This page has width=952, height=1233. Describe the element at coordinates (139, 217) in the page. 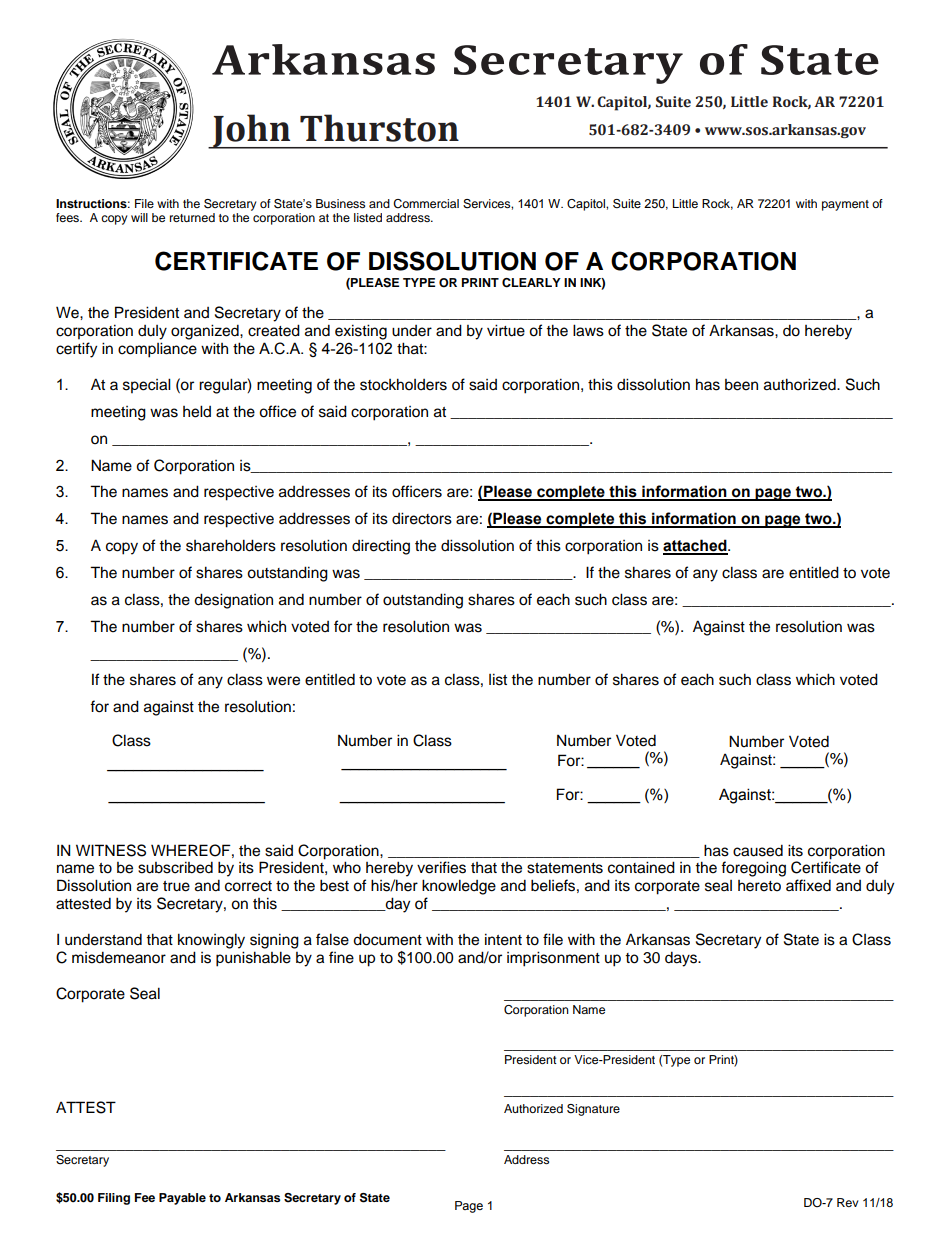

I see `will` at that location.
